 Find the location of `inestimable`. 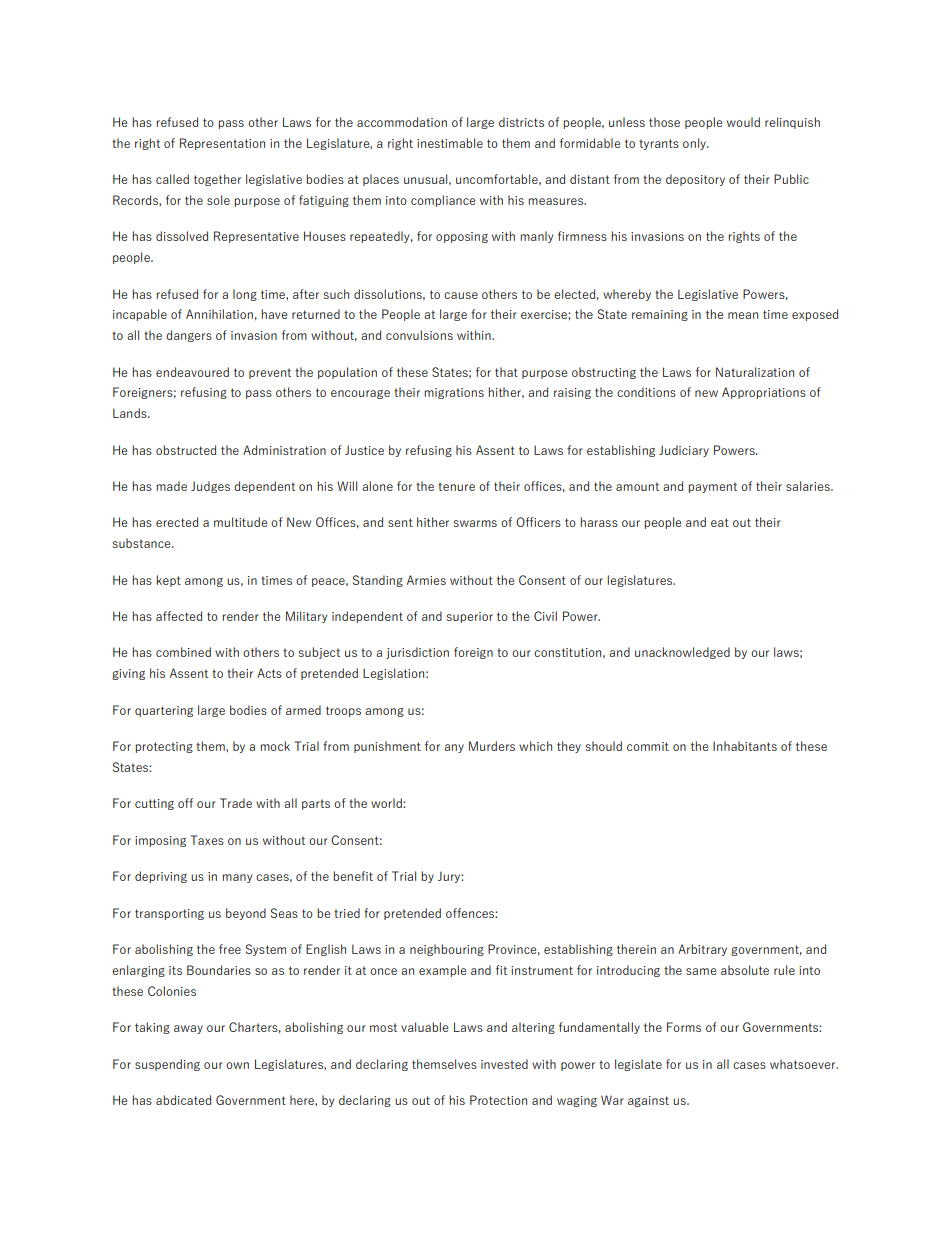

inestimable is located at coordinates (450, 143).
